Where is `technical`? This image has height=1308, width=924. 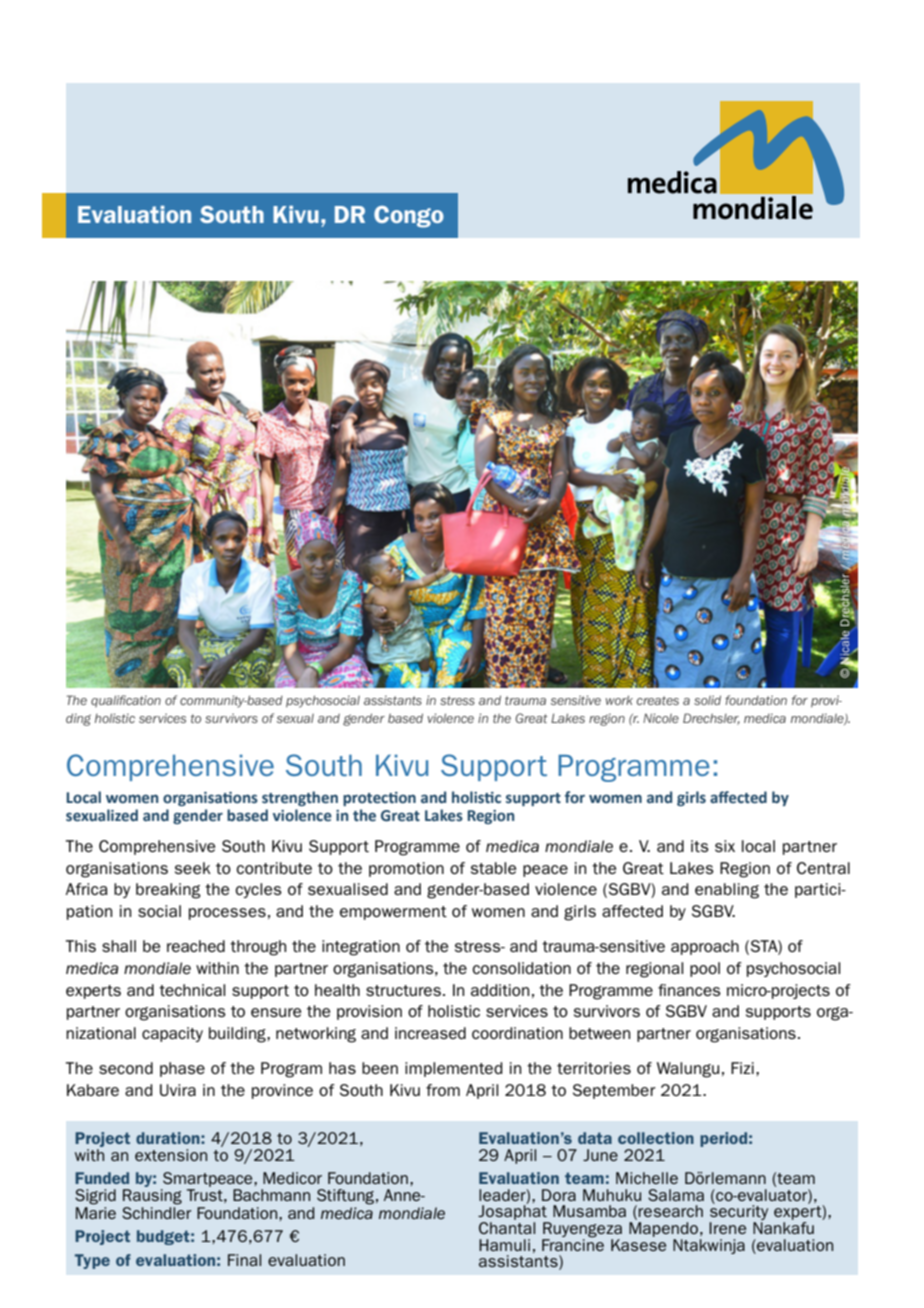
technical is located at coordinates (192, 990).
